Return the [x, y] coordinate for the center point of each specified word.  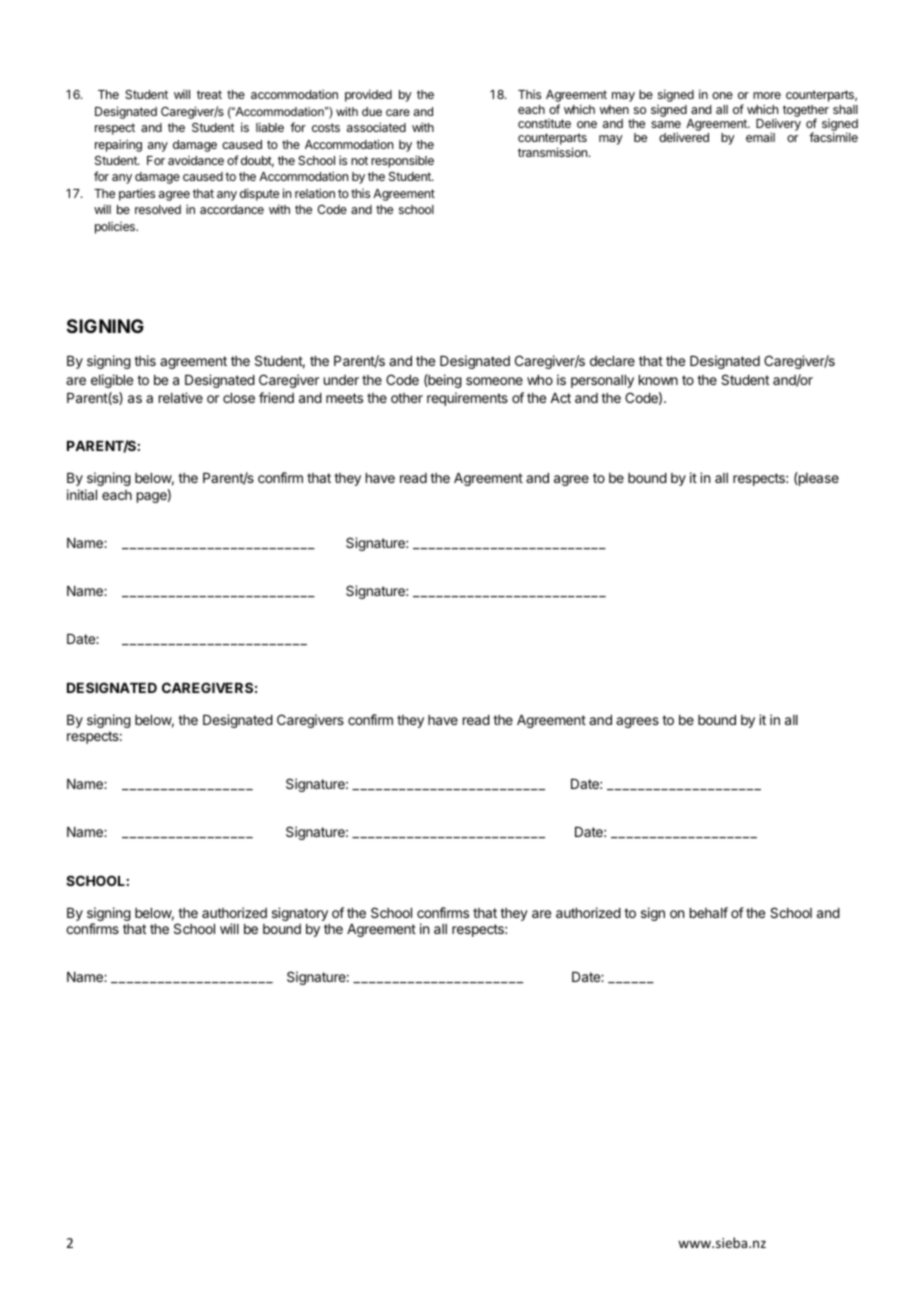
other [407, 398]
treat [209, 94]
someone [494, 381]
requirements [467, 399]
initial [82, 494]
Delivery [778, 125]
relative [181, 397]
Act [560, 398]
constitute [544, 123]
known [658, 380]
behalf [709, 912]
